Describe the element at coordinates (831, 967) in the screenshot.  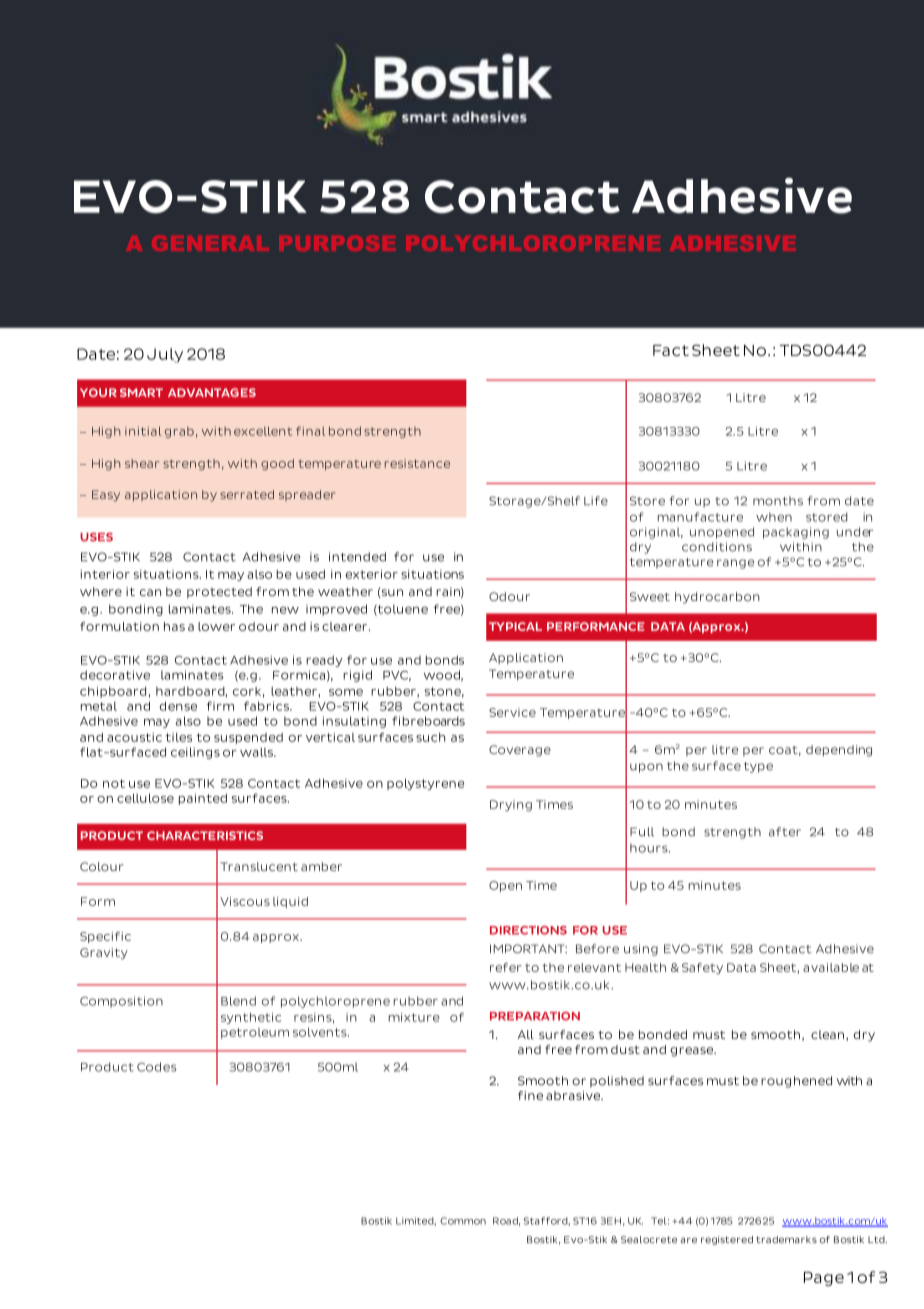
I see `available` at that location.
